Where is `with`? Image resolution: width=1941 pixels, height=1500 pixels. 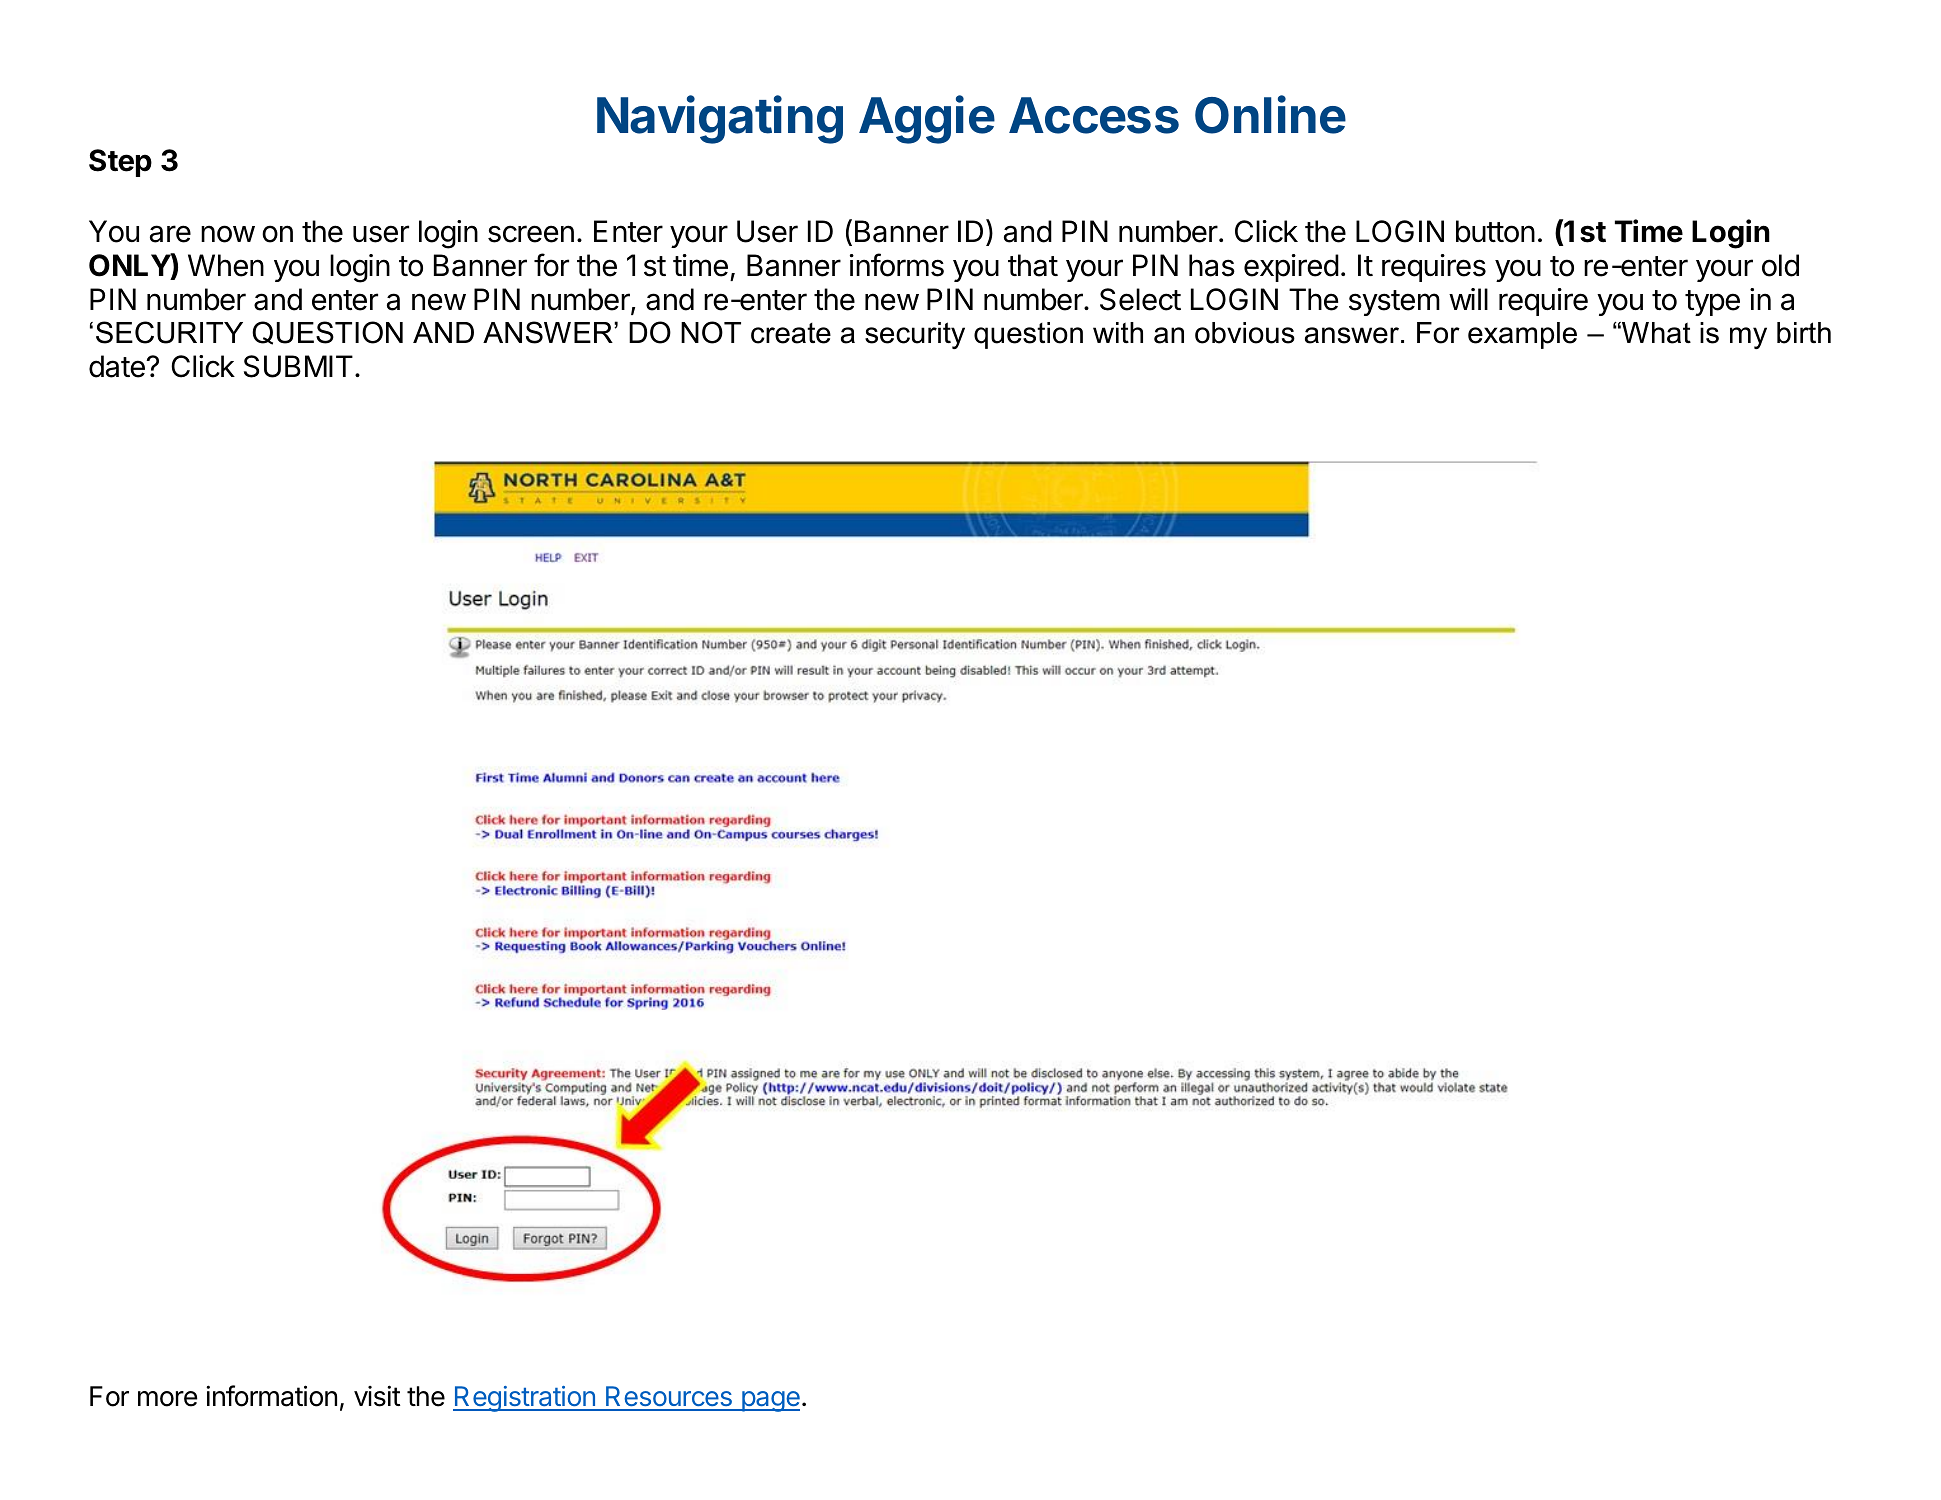 with is located at coordinates (1118, 332).
